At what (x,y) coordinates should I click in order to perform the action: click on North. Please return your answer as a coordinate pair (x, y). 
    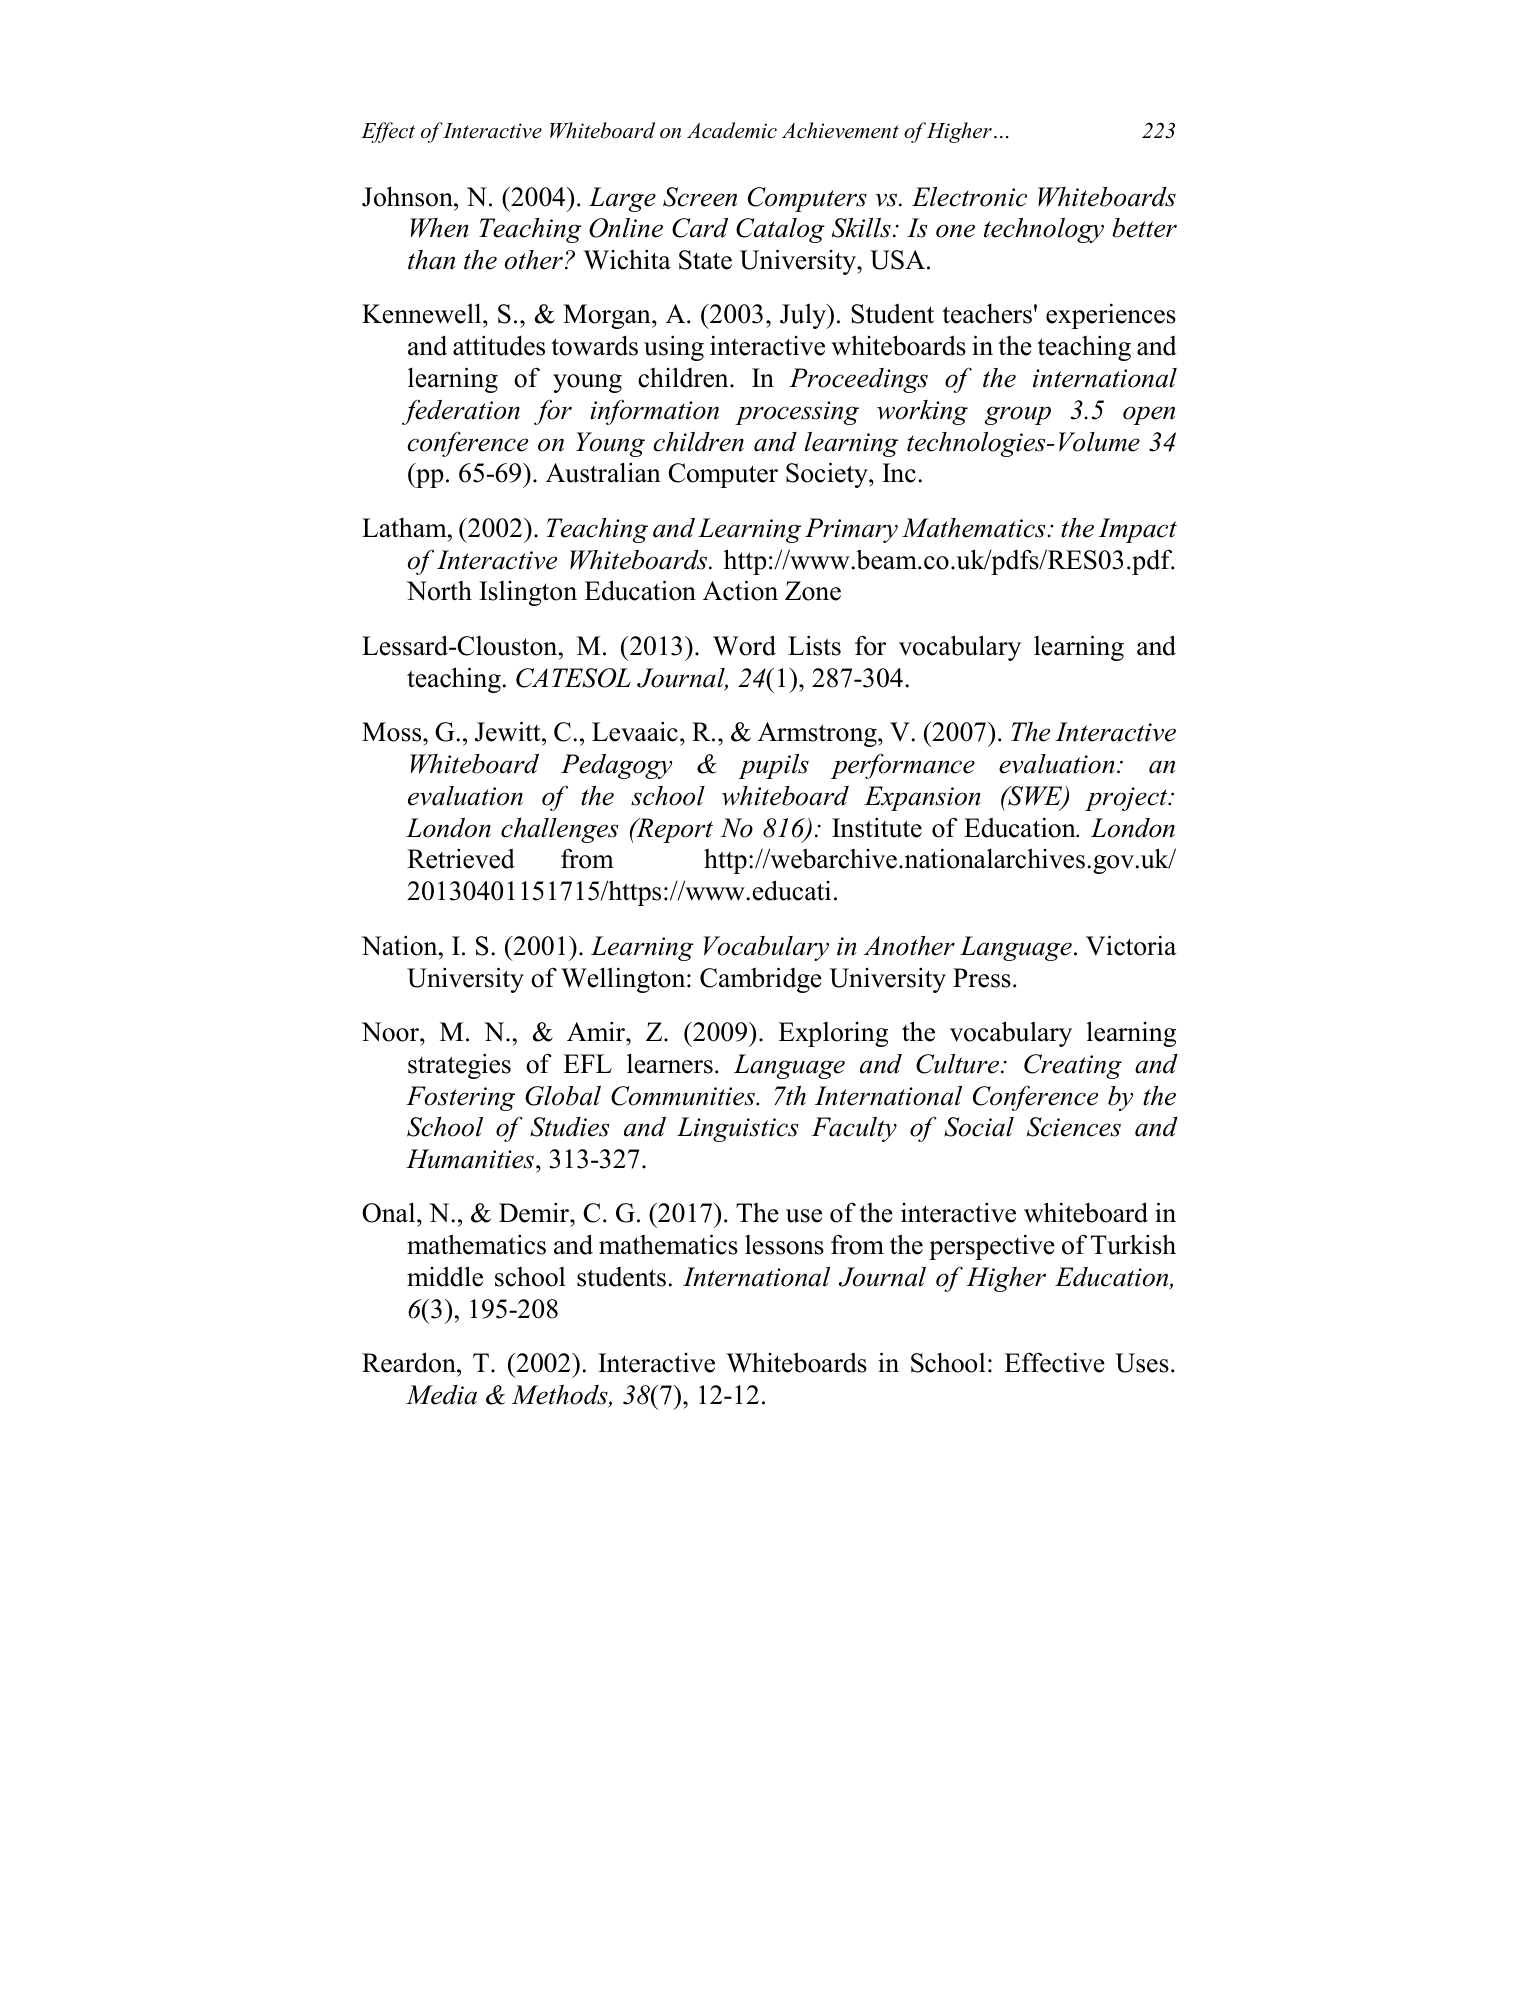
    Looking at the image, I should click on (439, 591).
